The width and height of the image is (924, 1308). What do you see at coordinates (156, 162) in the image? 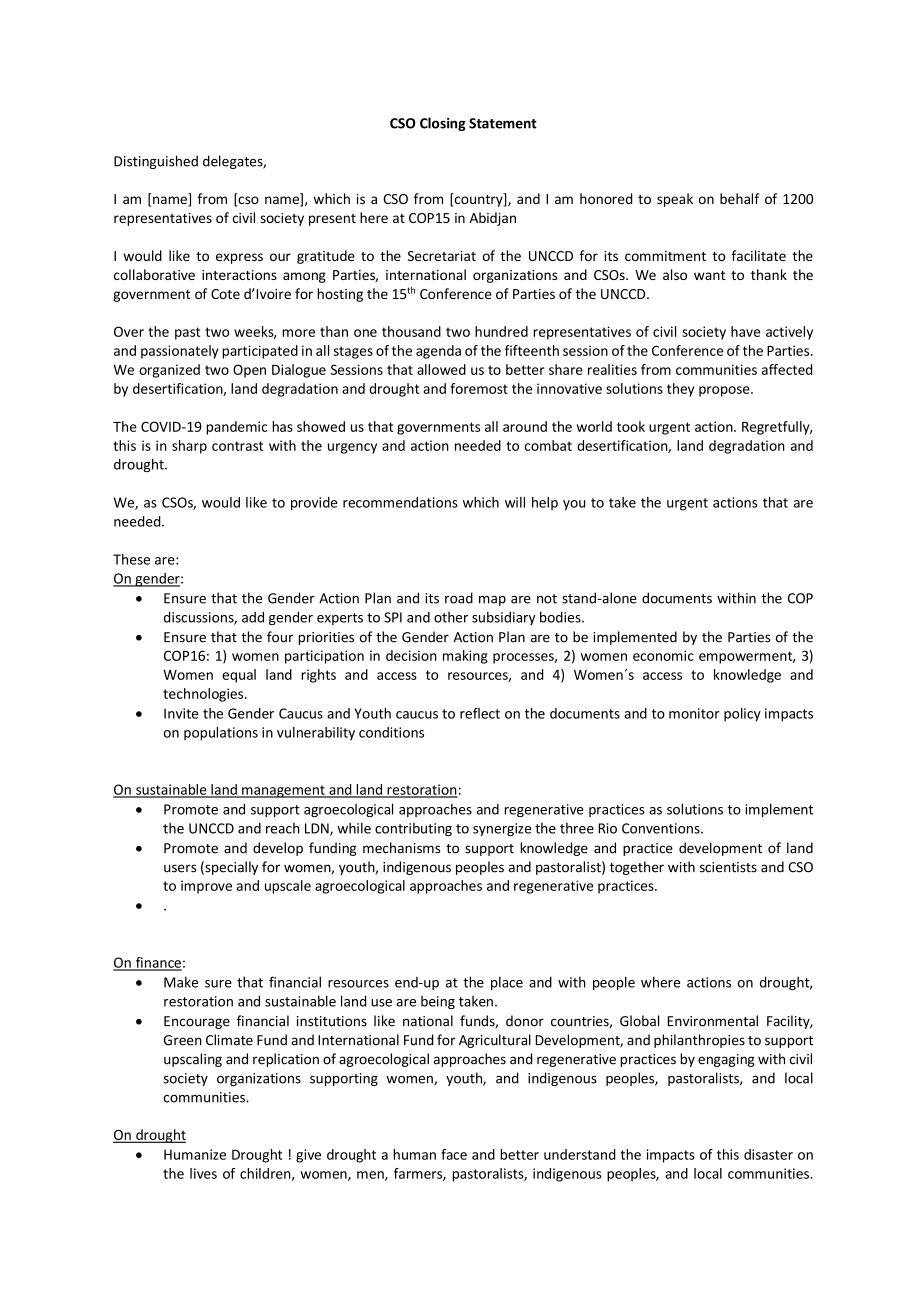
I see `Distinguished` at bounding box center [156, 162].
